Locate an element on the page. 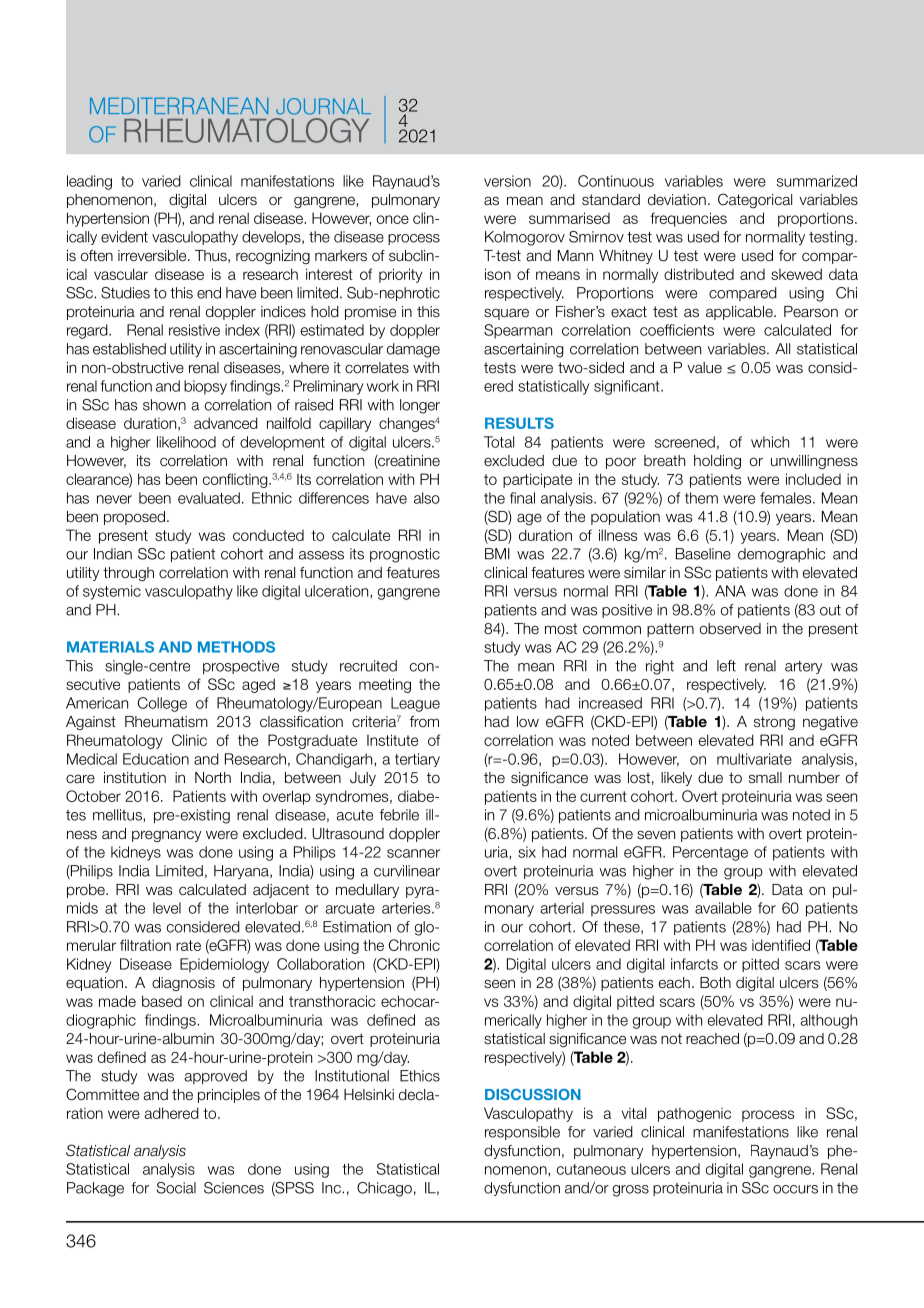 This page has width=924, height=1308. Baseline is located at coordinates (703, 554).
